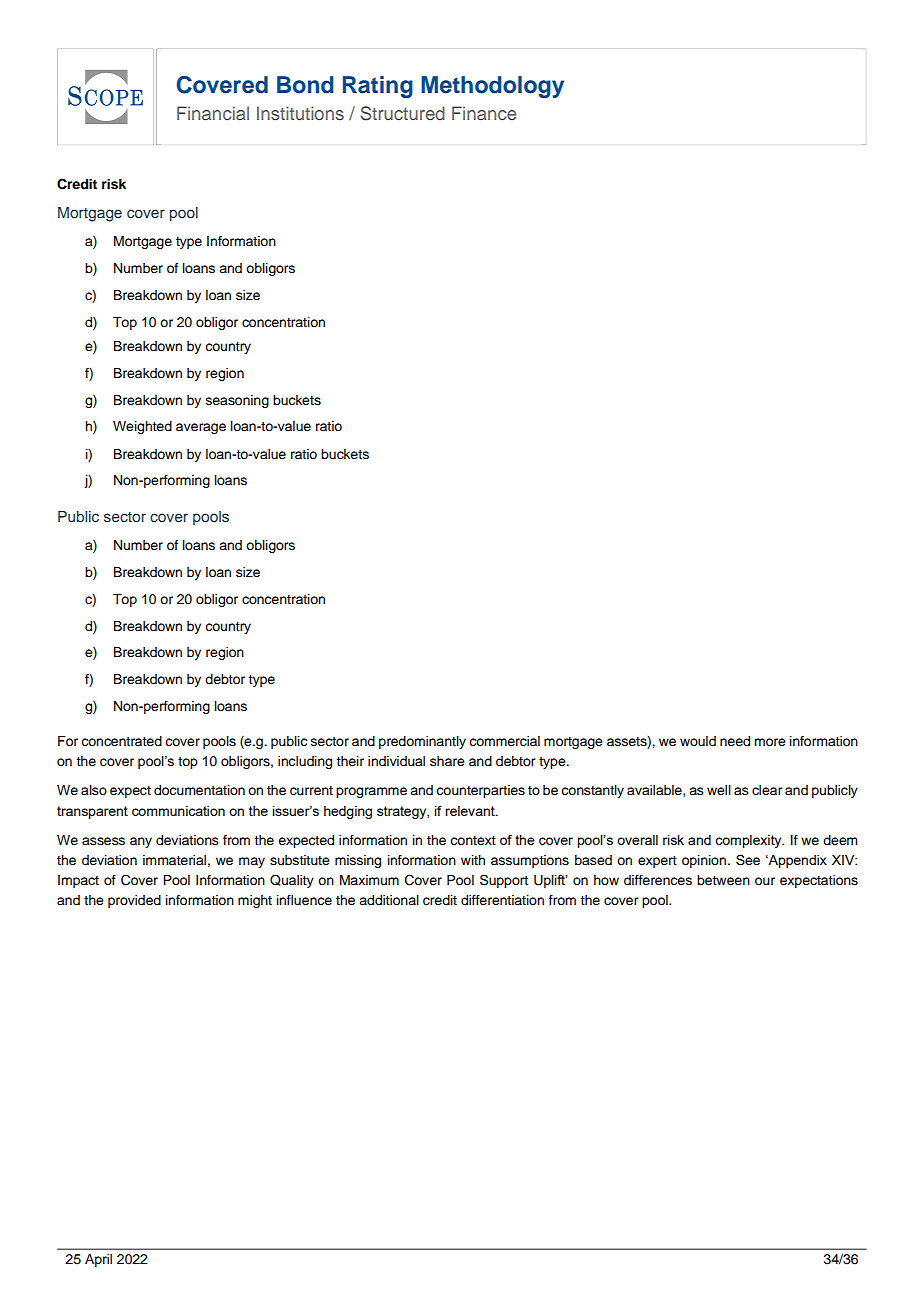 The width and height of the page is (924, 1308). Describe the element at coordinates (484, 113) in the page. I see `Finance` at that location.
